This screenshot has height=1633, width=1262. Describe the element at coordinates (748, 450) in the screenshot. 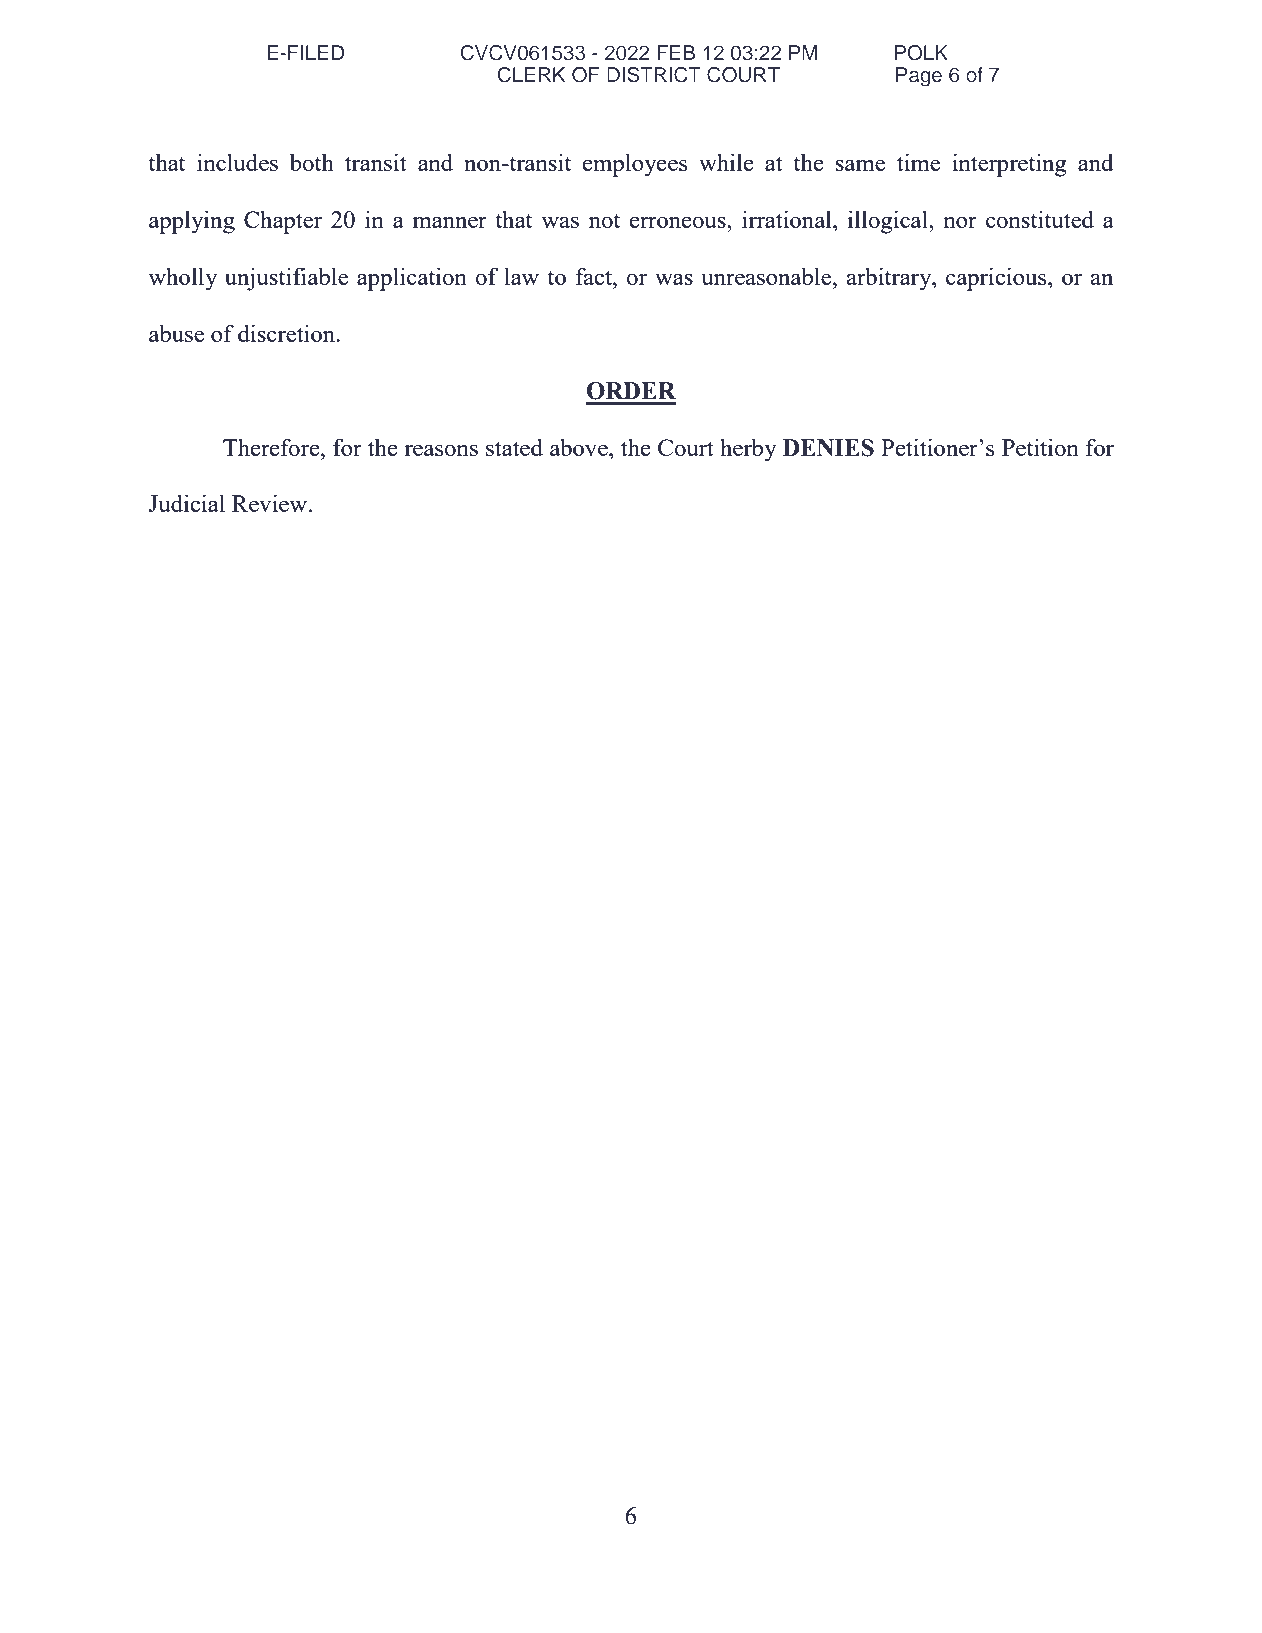

I see `herby` at that location.
